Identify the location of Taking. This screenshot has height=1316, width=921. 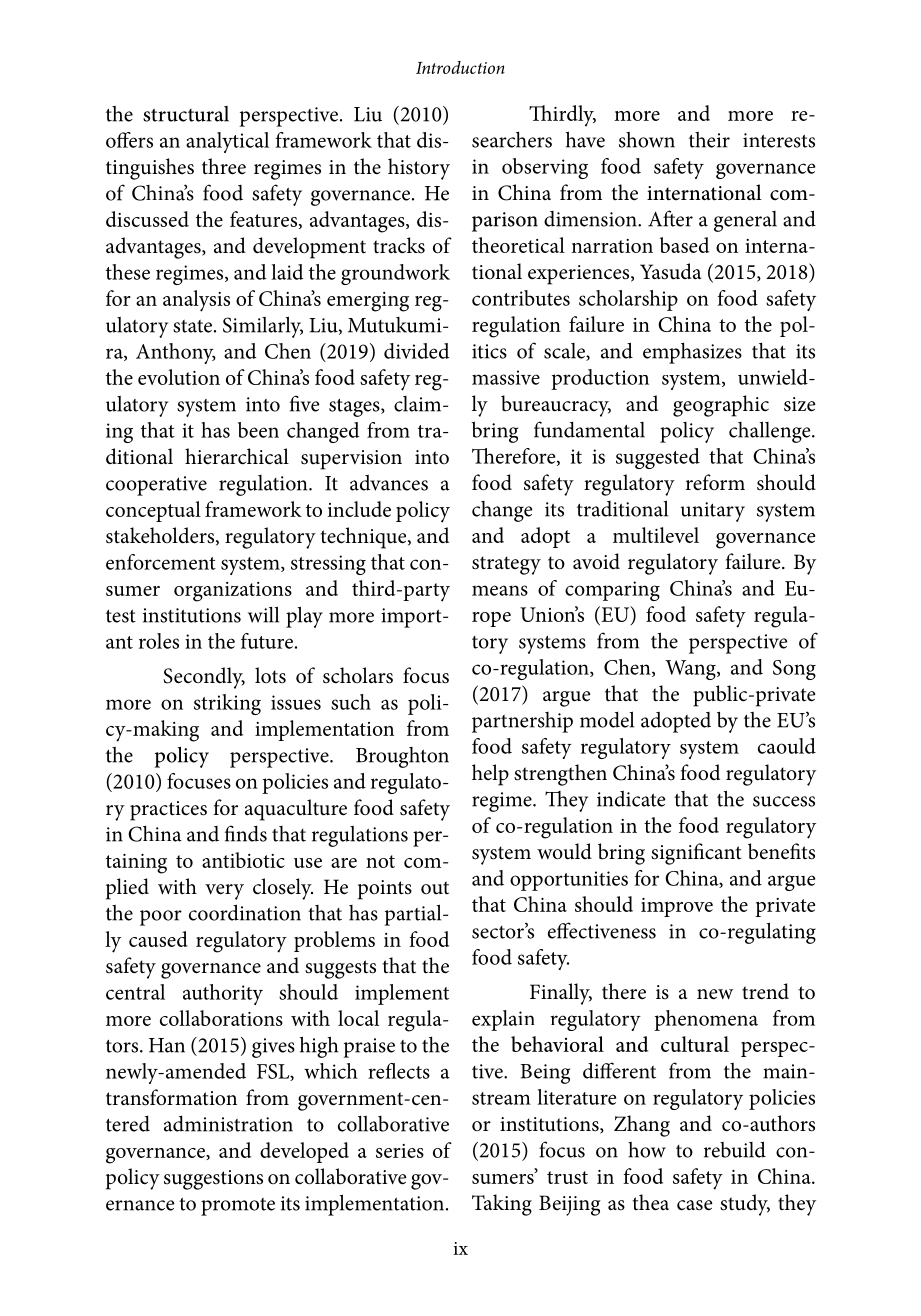
(502, 1205).
